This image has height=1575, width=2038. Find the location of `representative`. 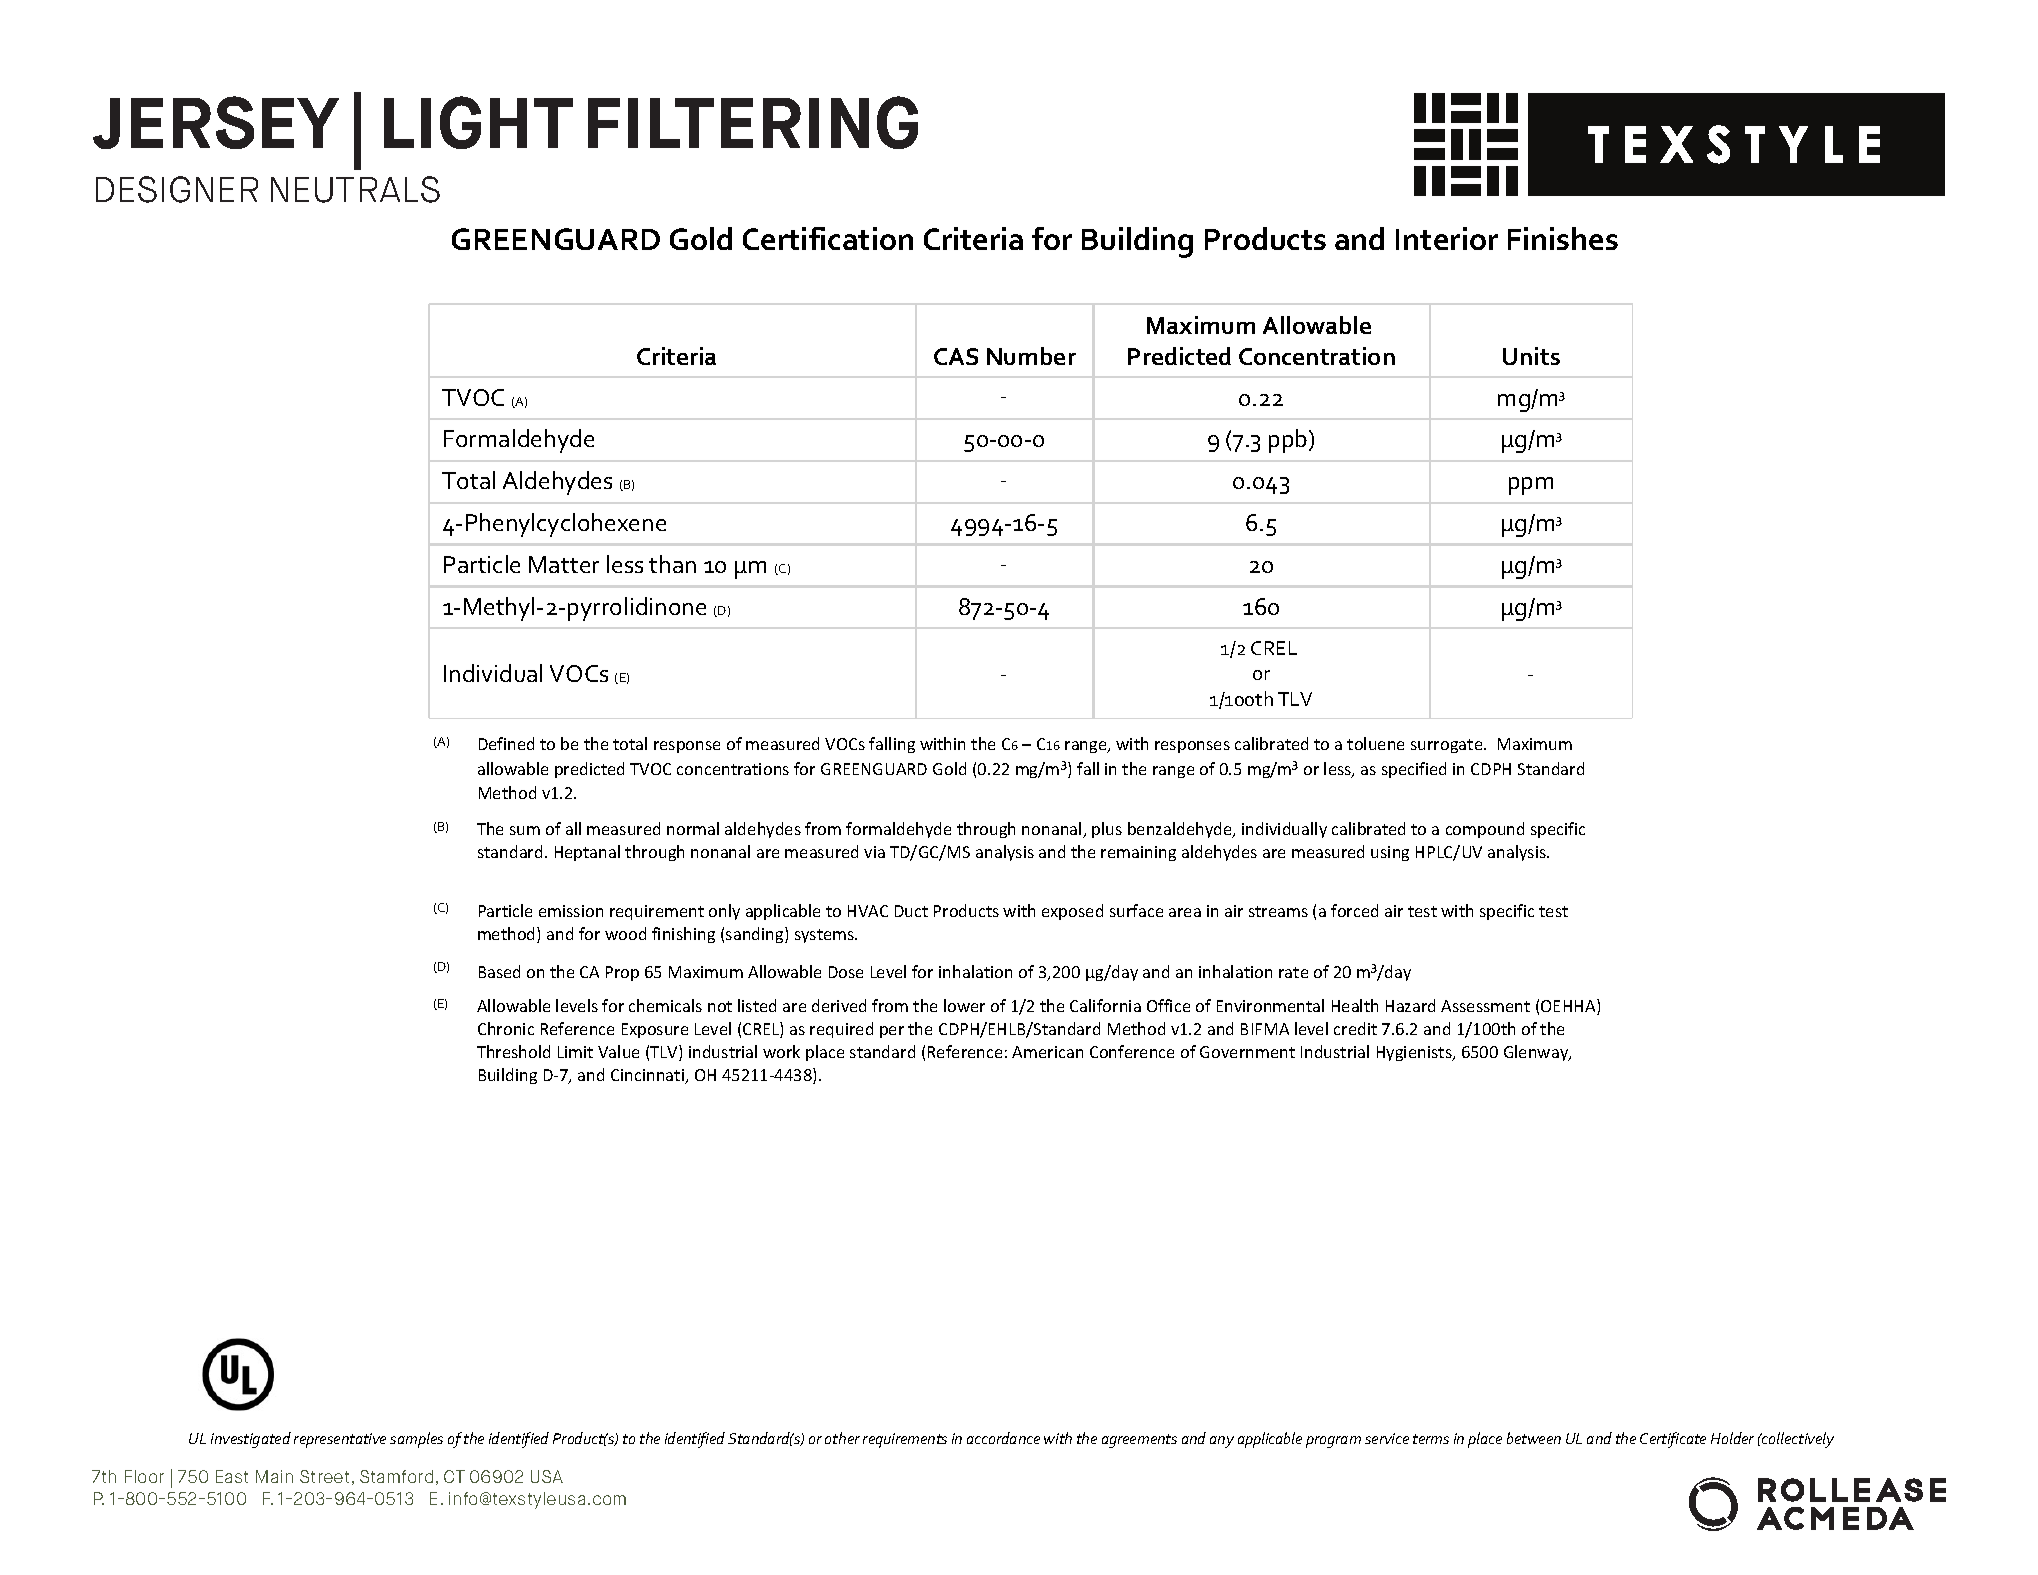

representative is located at coordinates (340, 1440).
